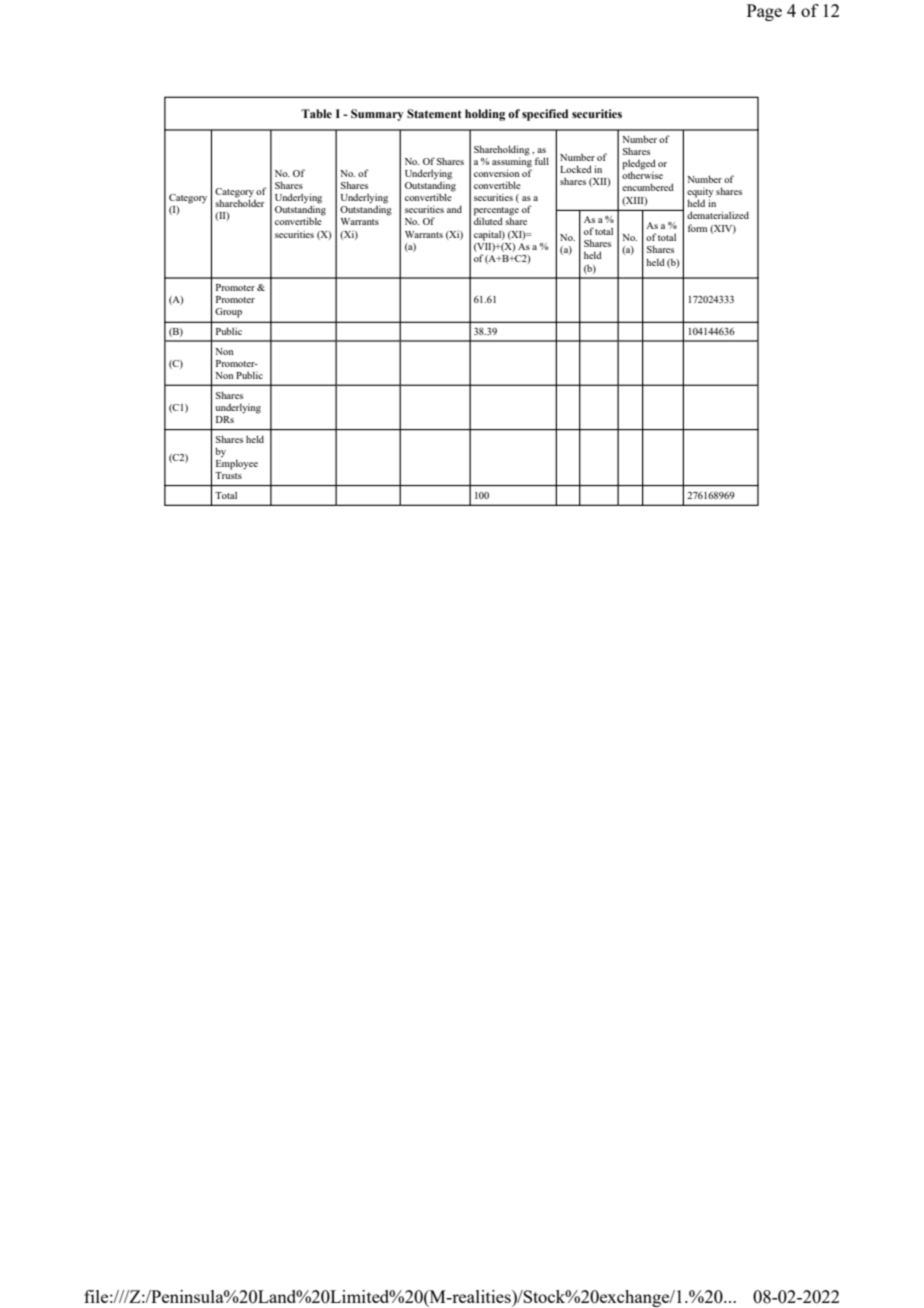  Describe the element at coordinates (764, 12) in the screenshot. I see `Page` at that location.
